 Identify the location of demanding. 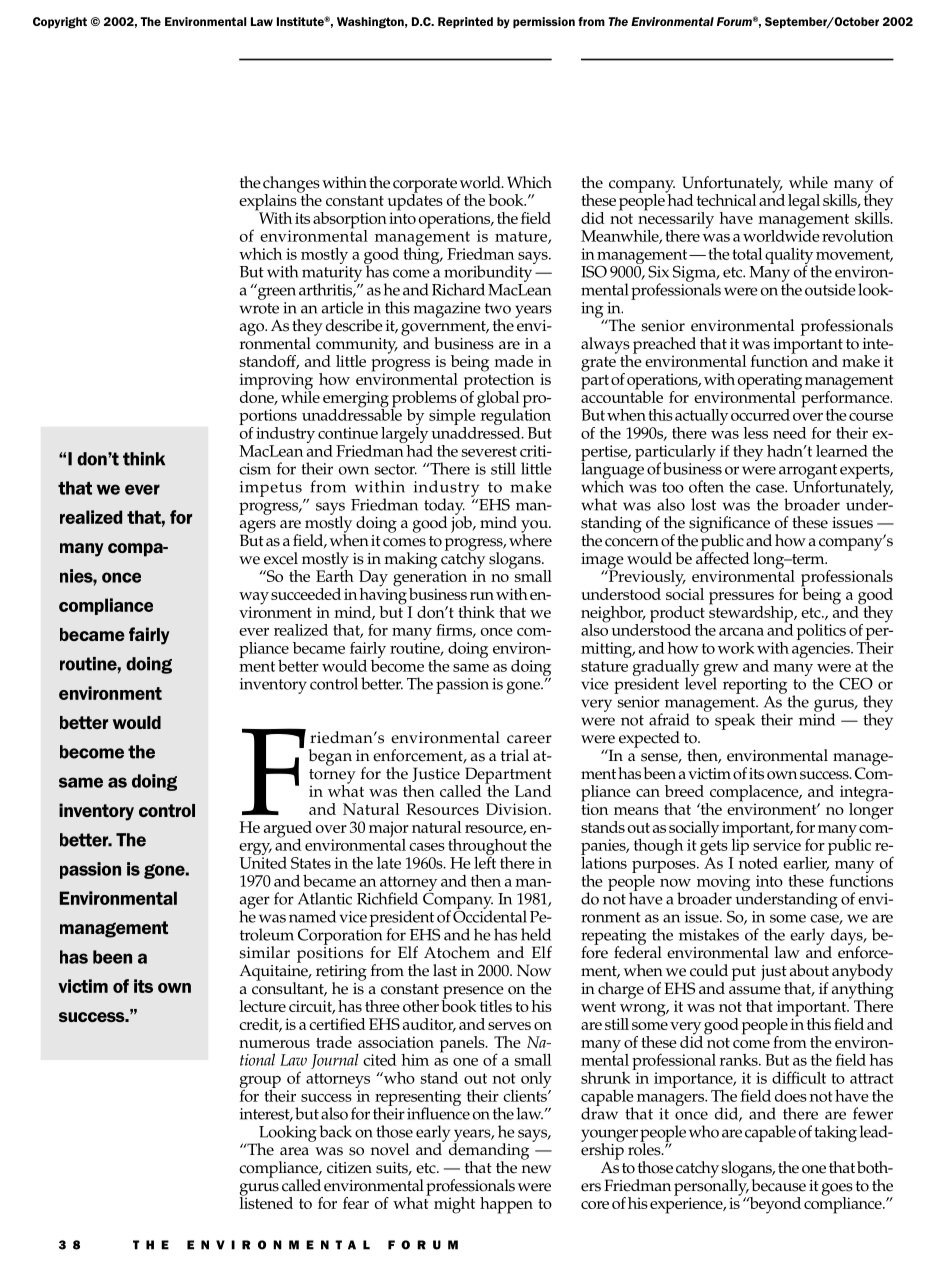
(489, 1151).
